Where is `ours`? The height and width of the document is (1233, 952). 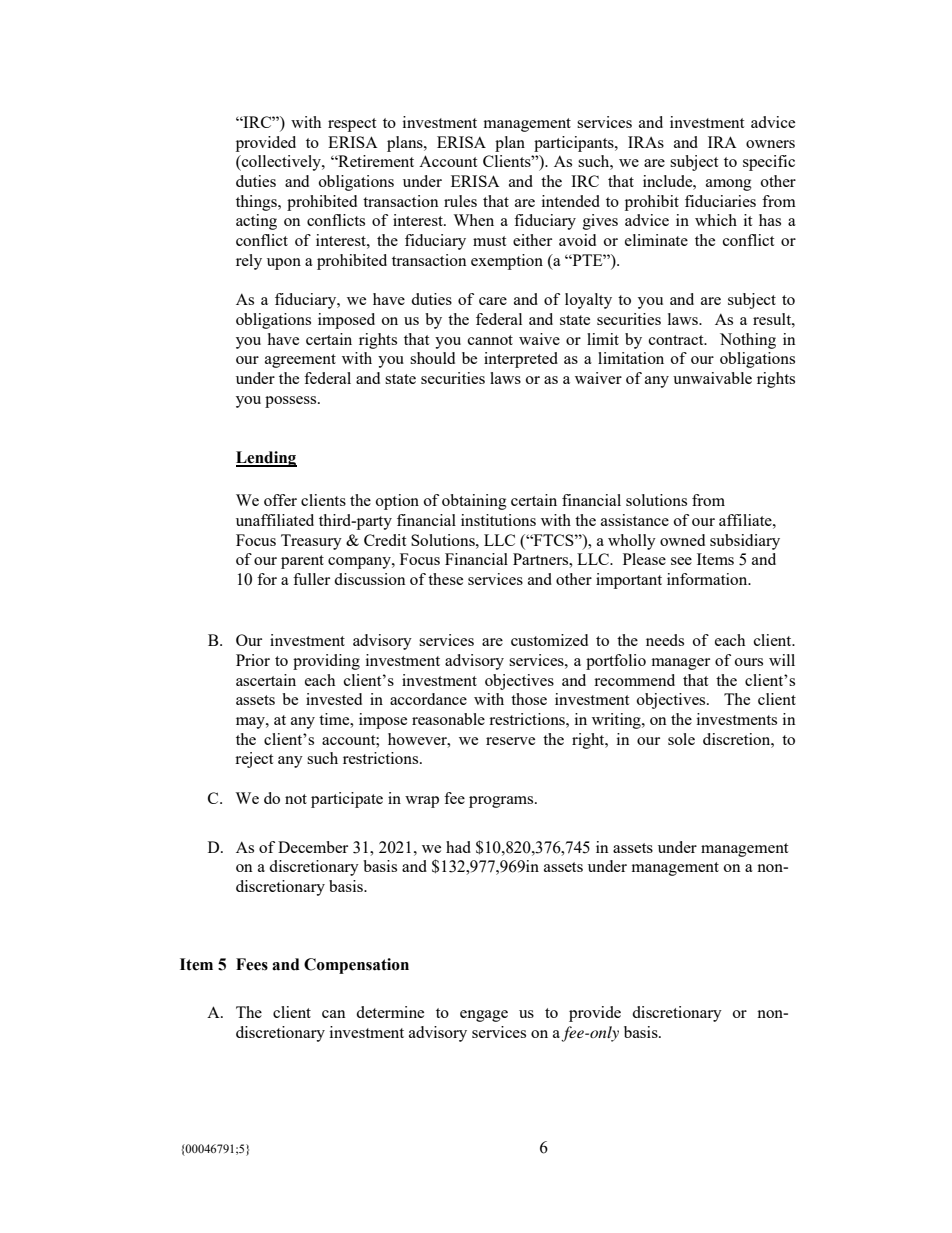 ours is located at coordinates (749, 662).
